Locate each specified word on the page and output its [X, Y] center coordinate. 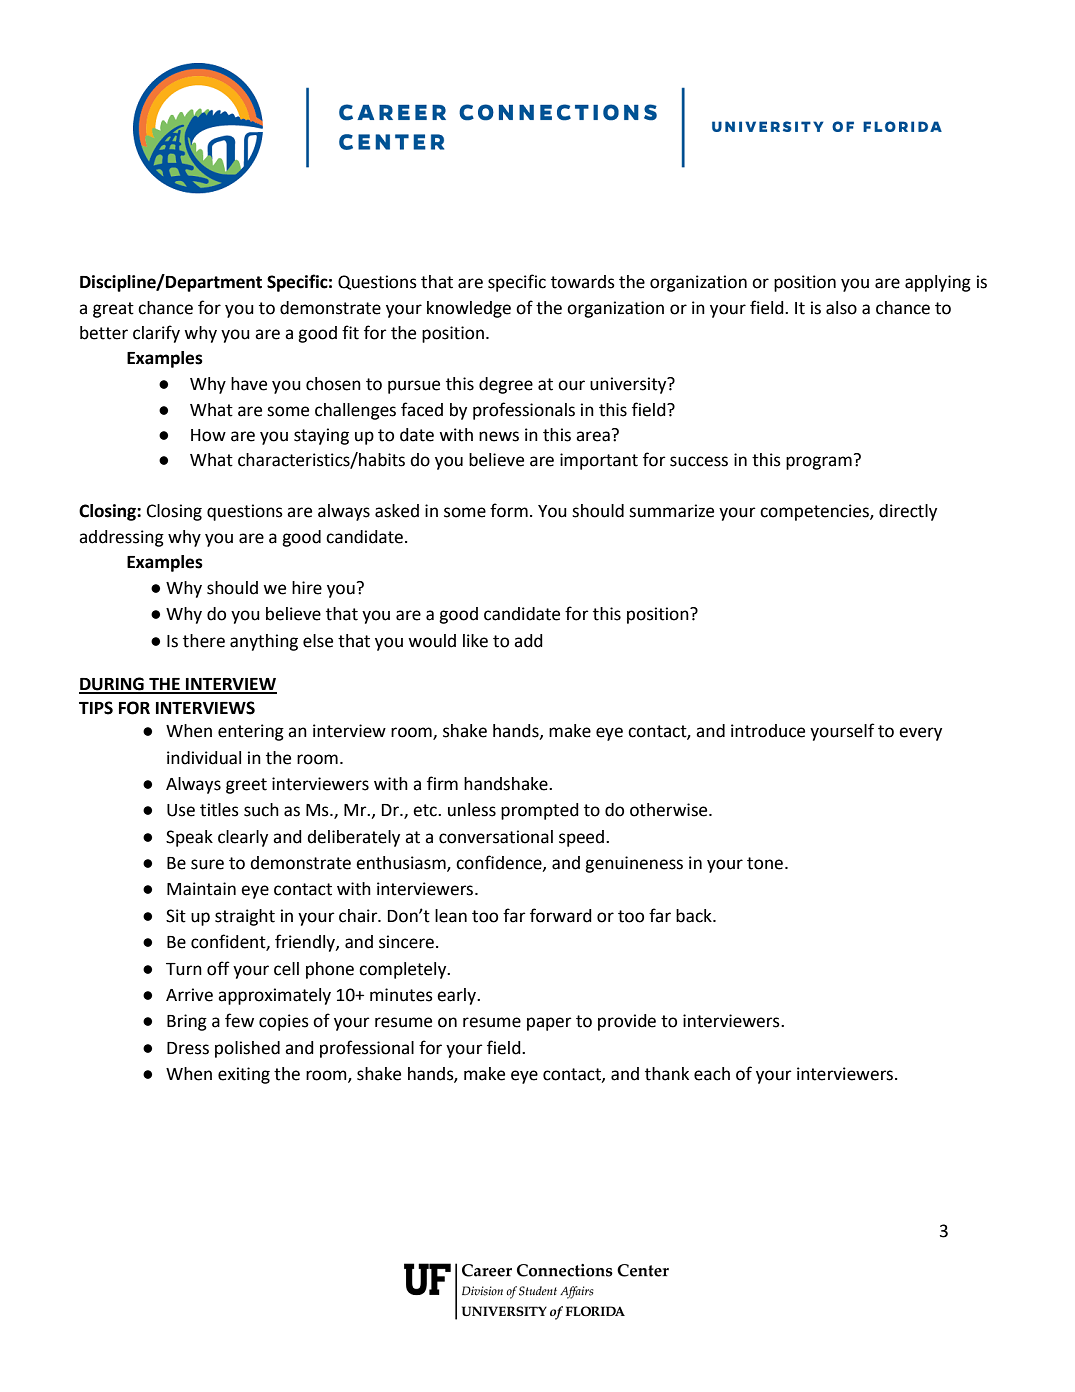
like [475, 641]
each [712, 1074]
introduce [768, 731]
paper [549, 1024]
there [204, 641]
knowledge [469, 309]
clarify [156, 334]
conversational [496, 837]
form [509, 510]
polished [247, 1049]
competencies [815, 512]
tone [765, 863]
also [841, 308]
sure [207, 864]
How [208, 435]
